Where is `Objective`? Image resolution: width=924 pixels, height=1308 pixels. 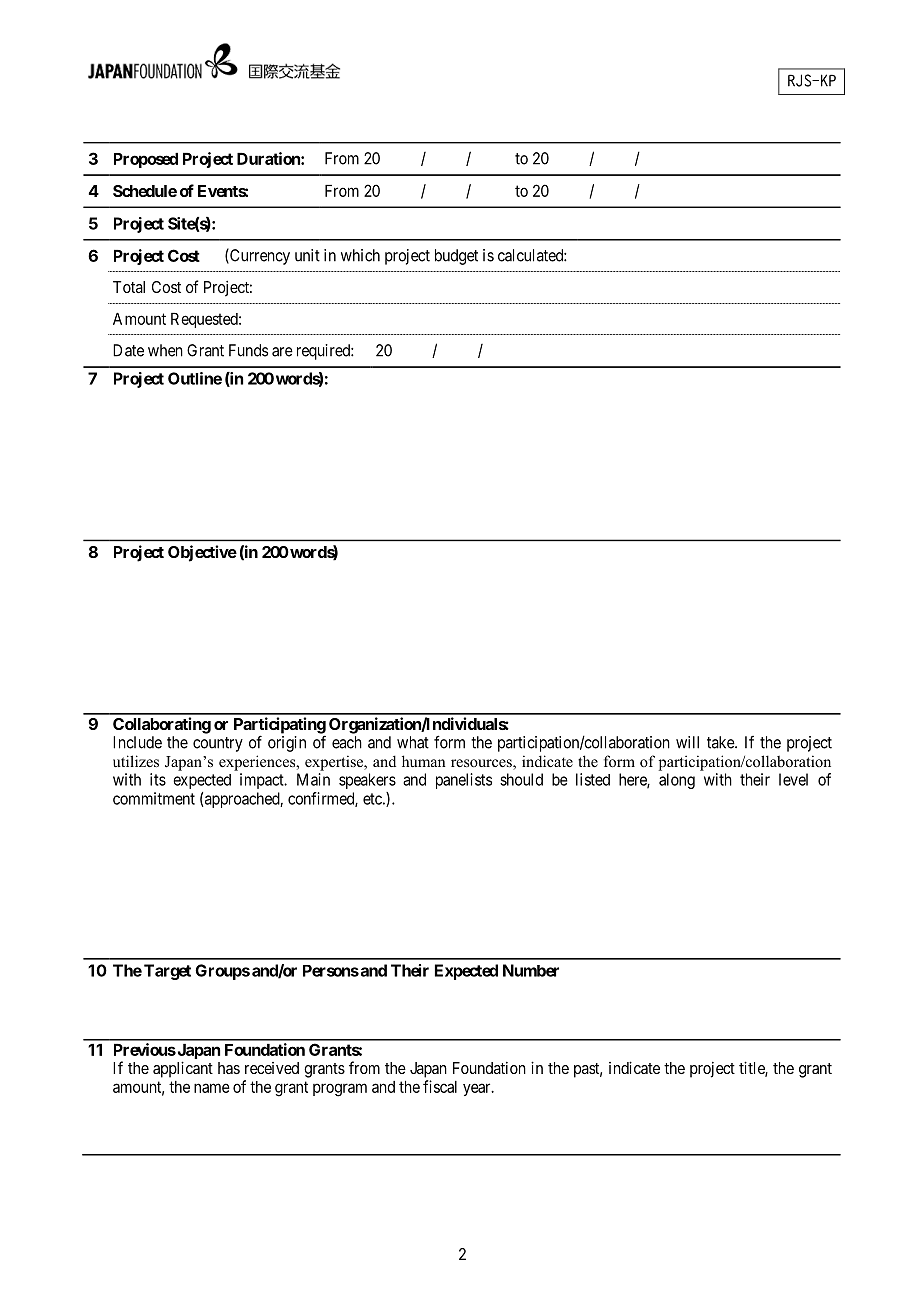 Objective is located at coordinates (202, 553).
